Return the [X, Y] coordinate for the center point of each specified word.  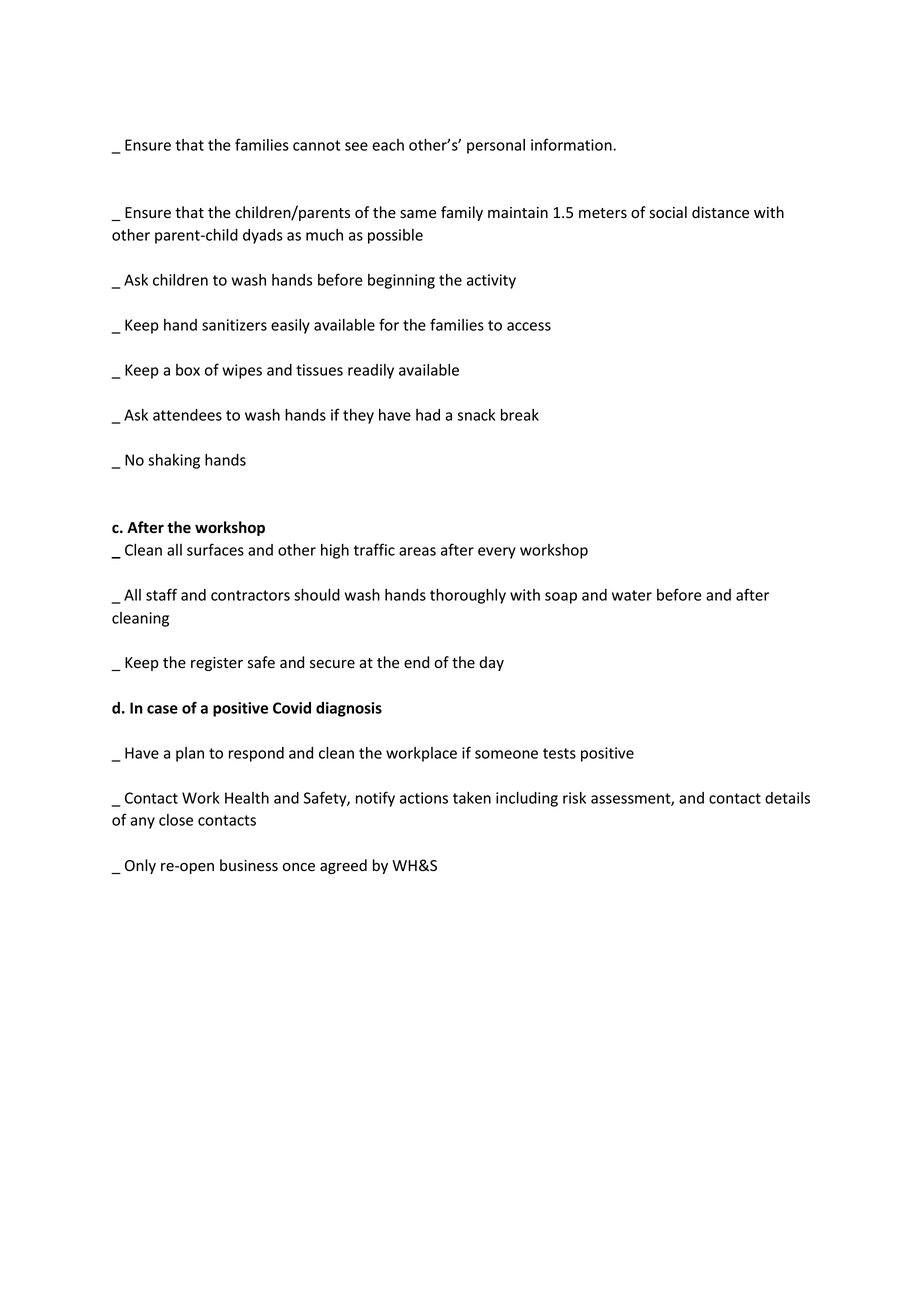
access [529, 326]
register [217, 664]
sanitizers [234, 325]
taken [472, 798]
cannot [316, 145]
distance [720, 212]
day [491, 663]
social [668, 212]
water [632, 595]
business [249, 865]
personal [496, 146]
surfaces [215, 549]
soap [561, 598]
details [787, 798]
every [497, 553]
